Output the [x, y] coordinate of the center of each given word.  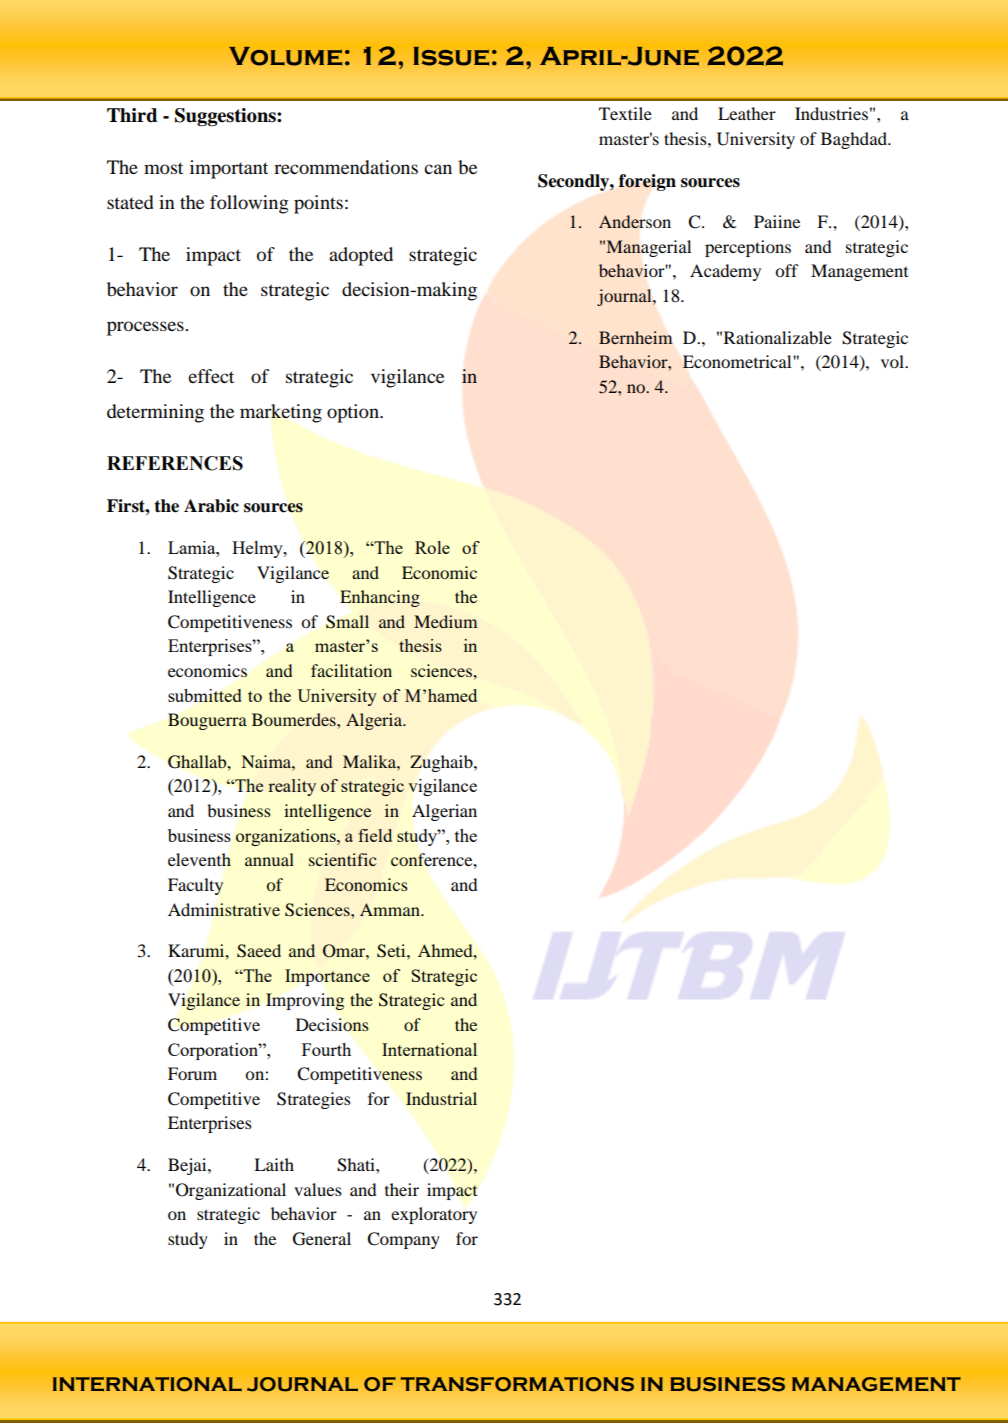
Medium [445, 621]
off [787, 270]
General [322, 1239]
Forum [192, 1073]
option [354, 413]
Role [432, 547]
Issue [451, 56]
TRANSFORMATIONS [517, 1384]
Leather [747, 113]
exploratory [434, 1215]
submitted [205, 695]
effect [211, 376]
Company [403, 1240]
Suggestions [226, 117]
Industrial [441, 1098]
